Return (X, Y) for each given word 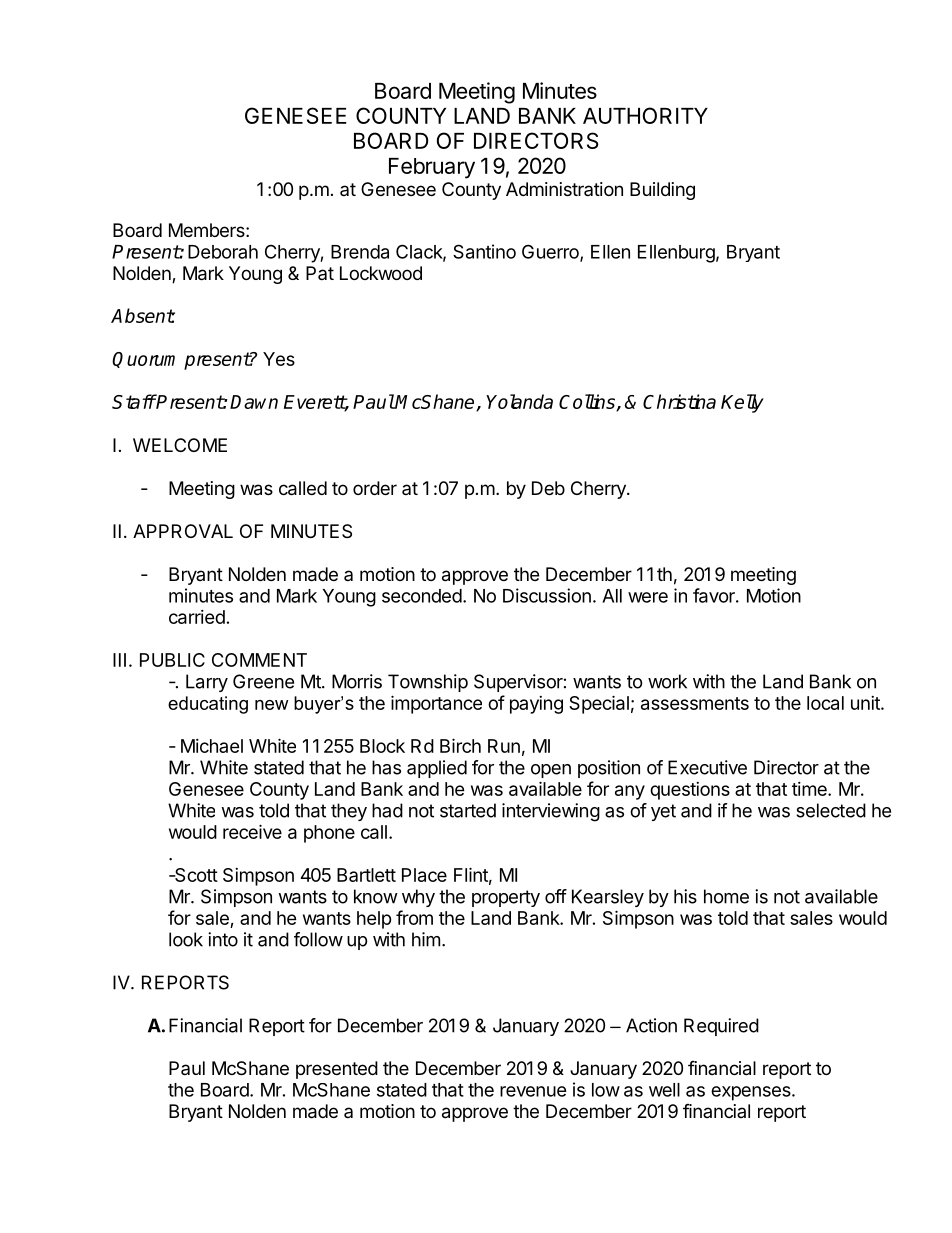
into (223, 939)
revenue (533, 1091)
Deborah (223, 252)
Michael (212, 746)
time (810, 789)
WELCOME (180, 445)
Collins (588, 403)
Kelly (742, 403)
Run (504, 746)
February (432, 168)
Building (662, 191)
